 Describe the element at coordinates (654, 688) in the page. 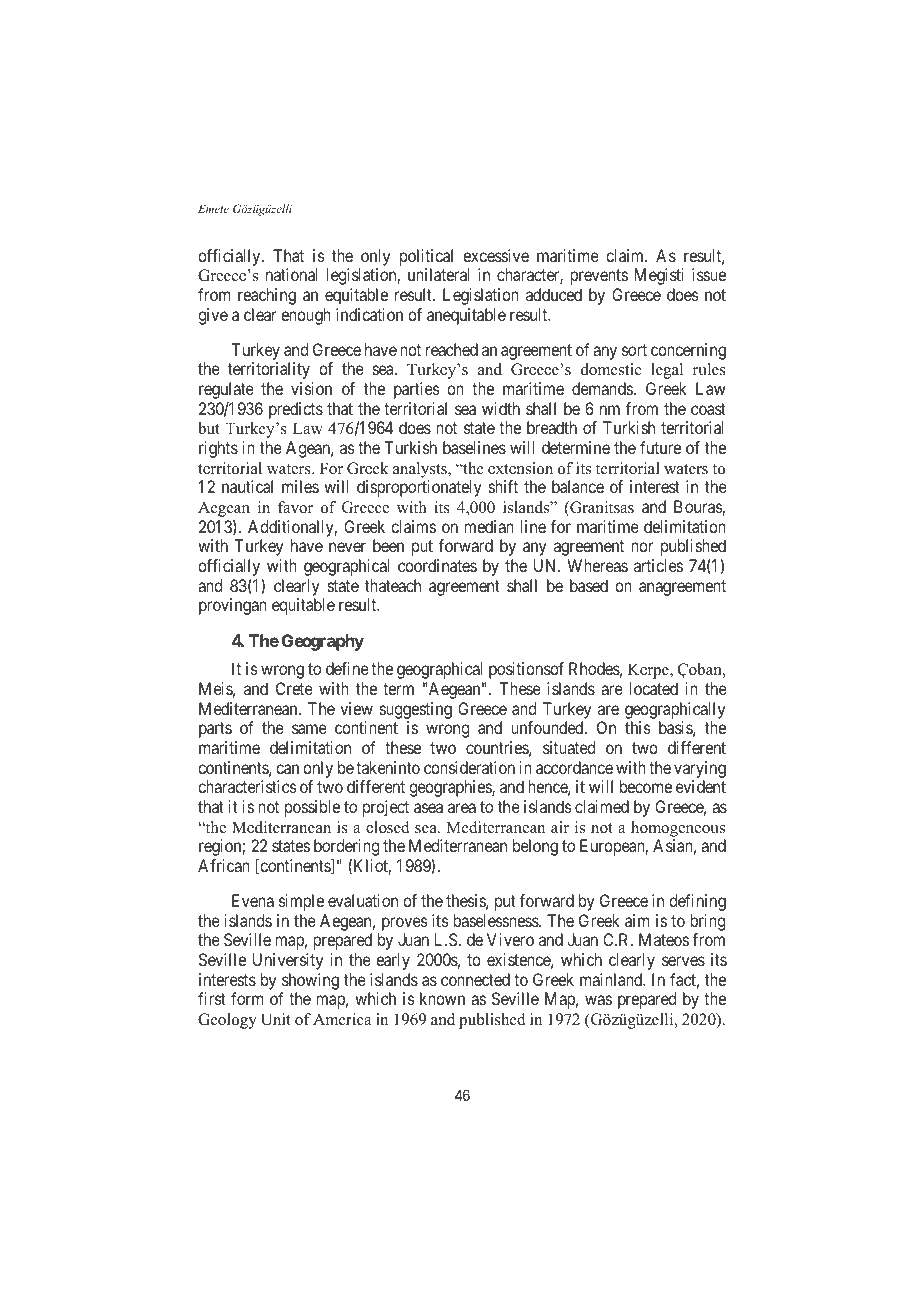

I see `located` at that location.
